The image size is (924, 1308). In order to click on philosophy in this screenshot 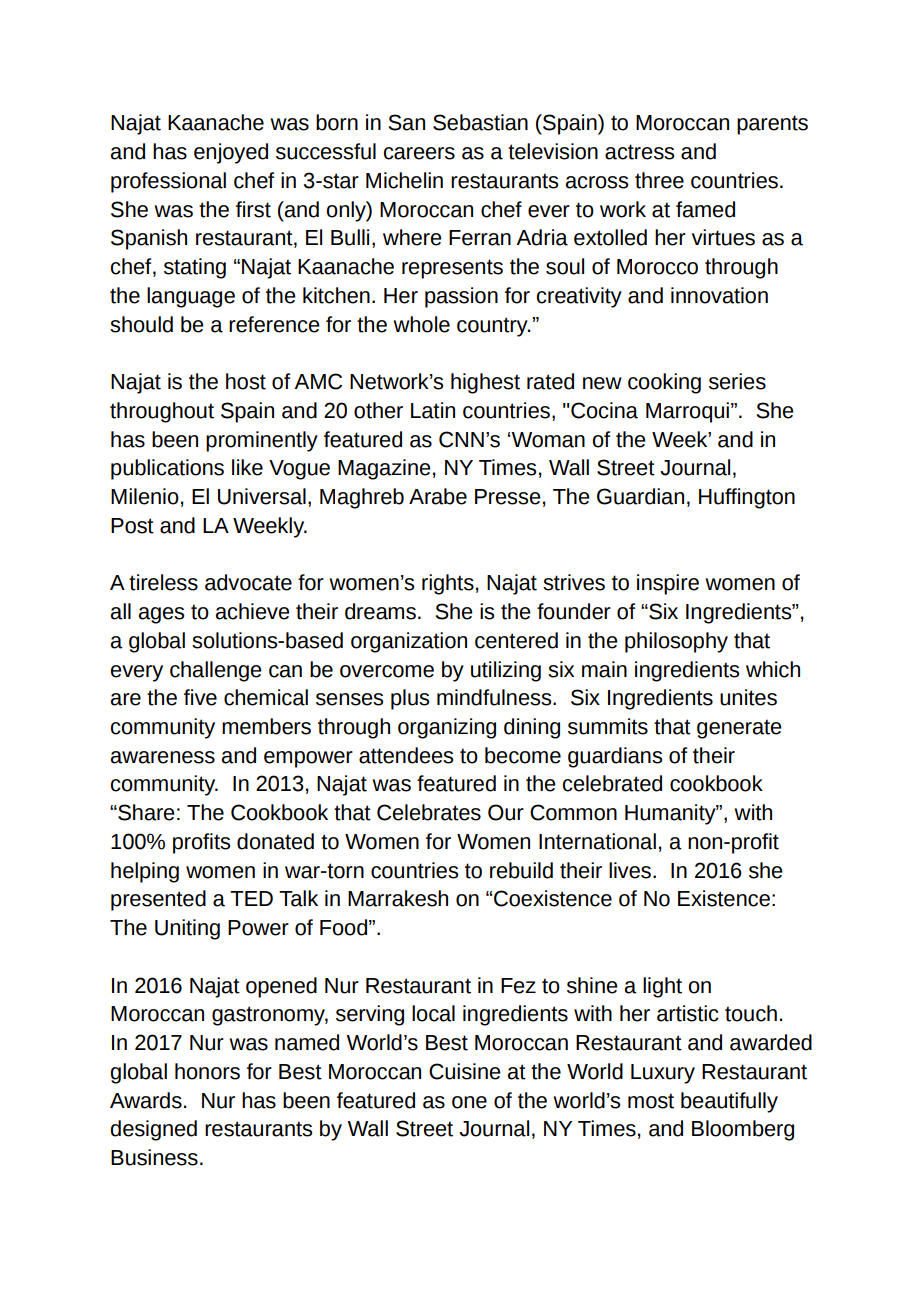, I will do `click(676, 642)`.
